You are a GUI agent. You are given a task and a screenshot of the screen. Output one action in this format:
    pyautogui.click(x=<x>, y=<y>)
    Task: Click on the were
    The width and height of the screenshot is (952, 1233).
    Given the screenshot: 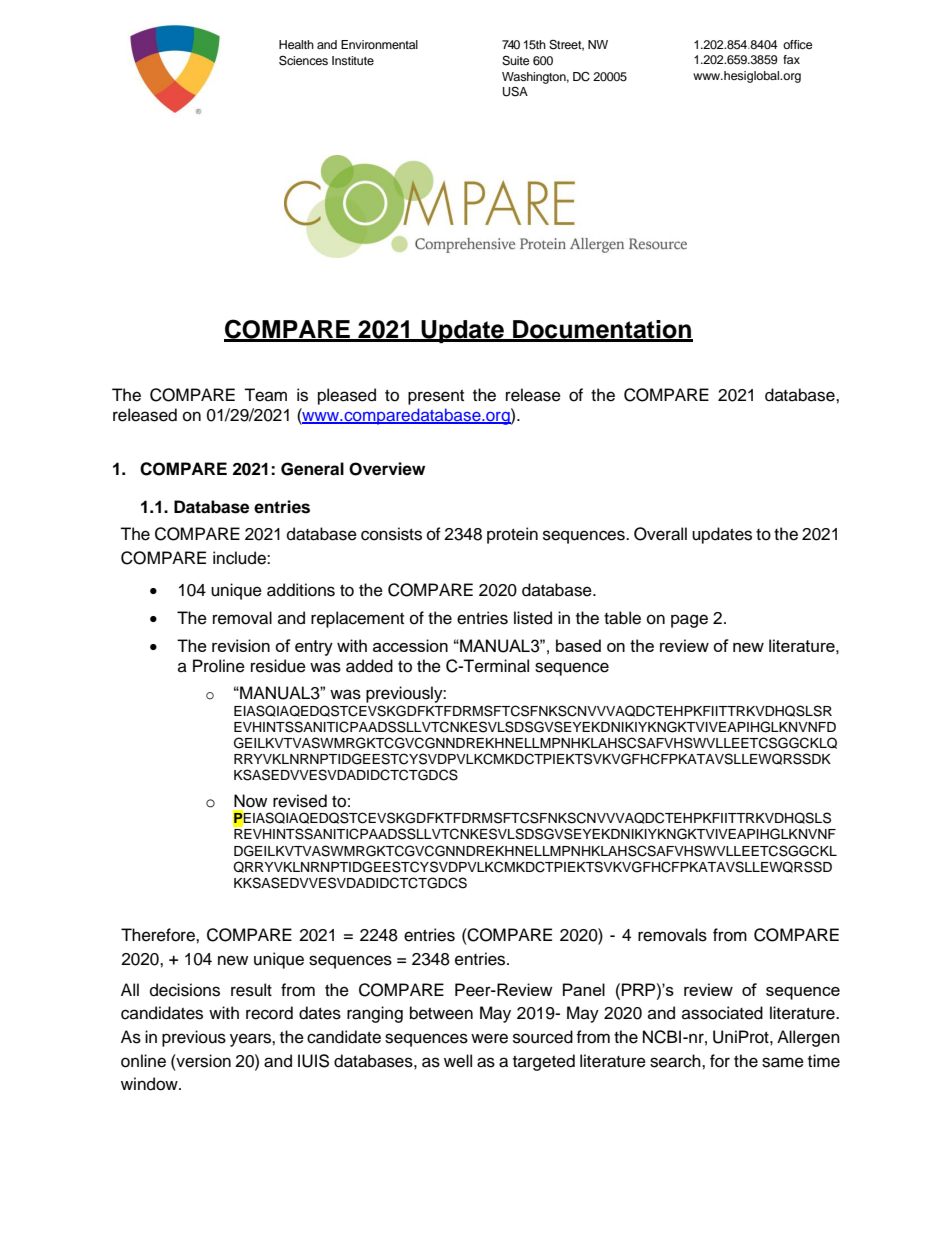 What is the action you would take?
    pyautogui.click(x=489, y=1038)
